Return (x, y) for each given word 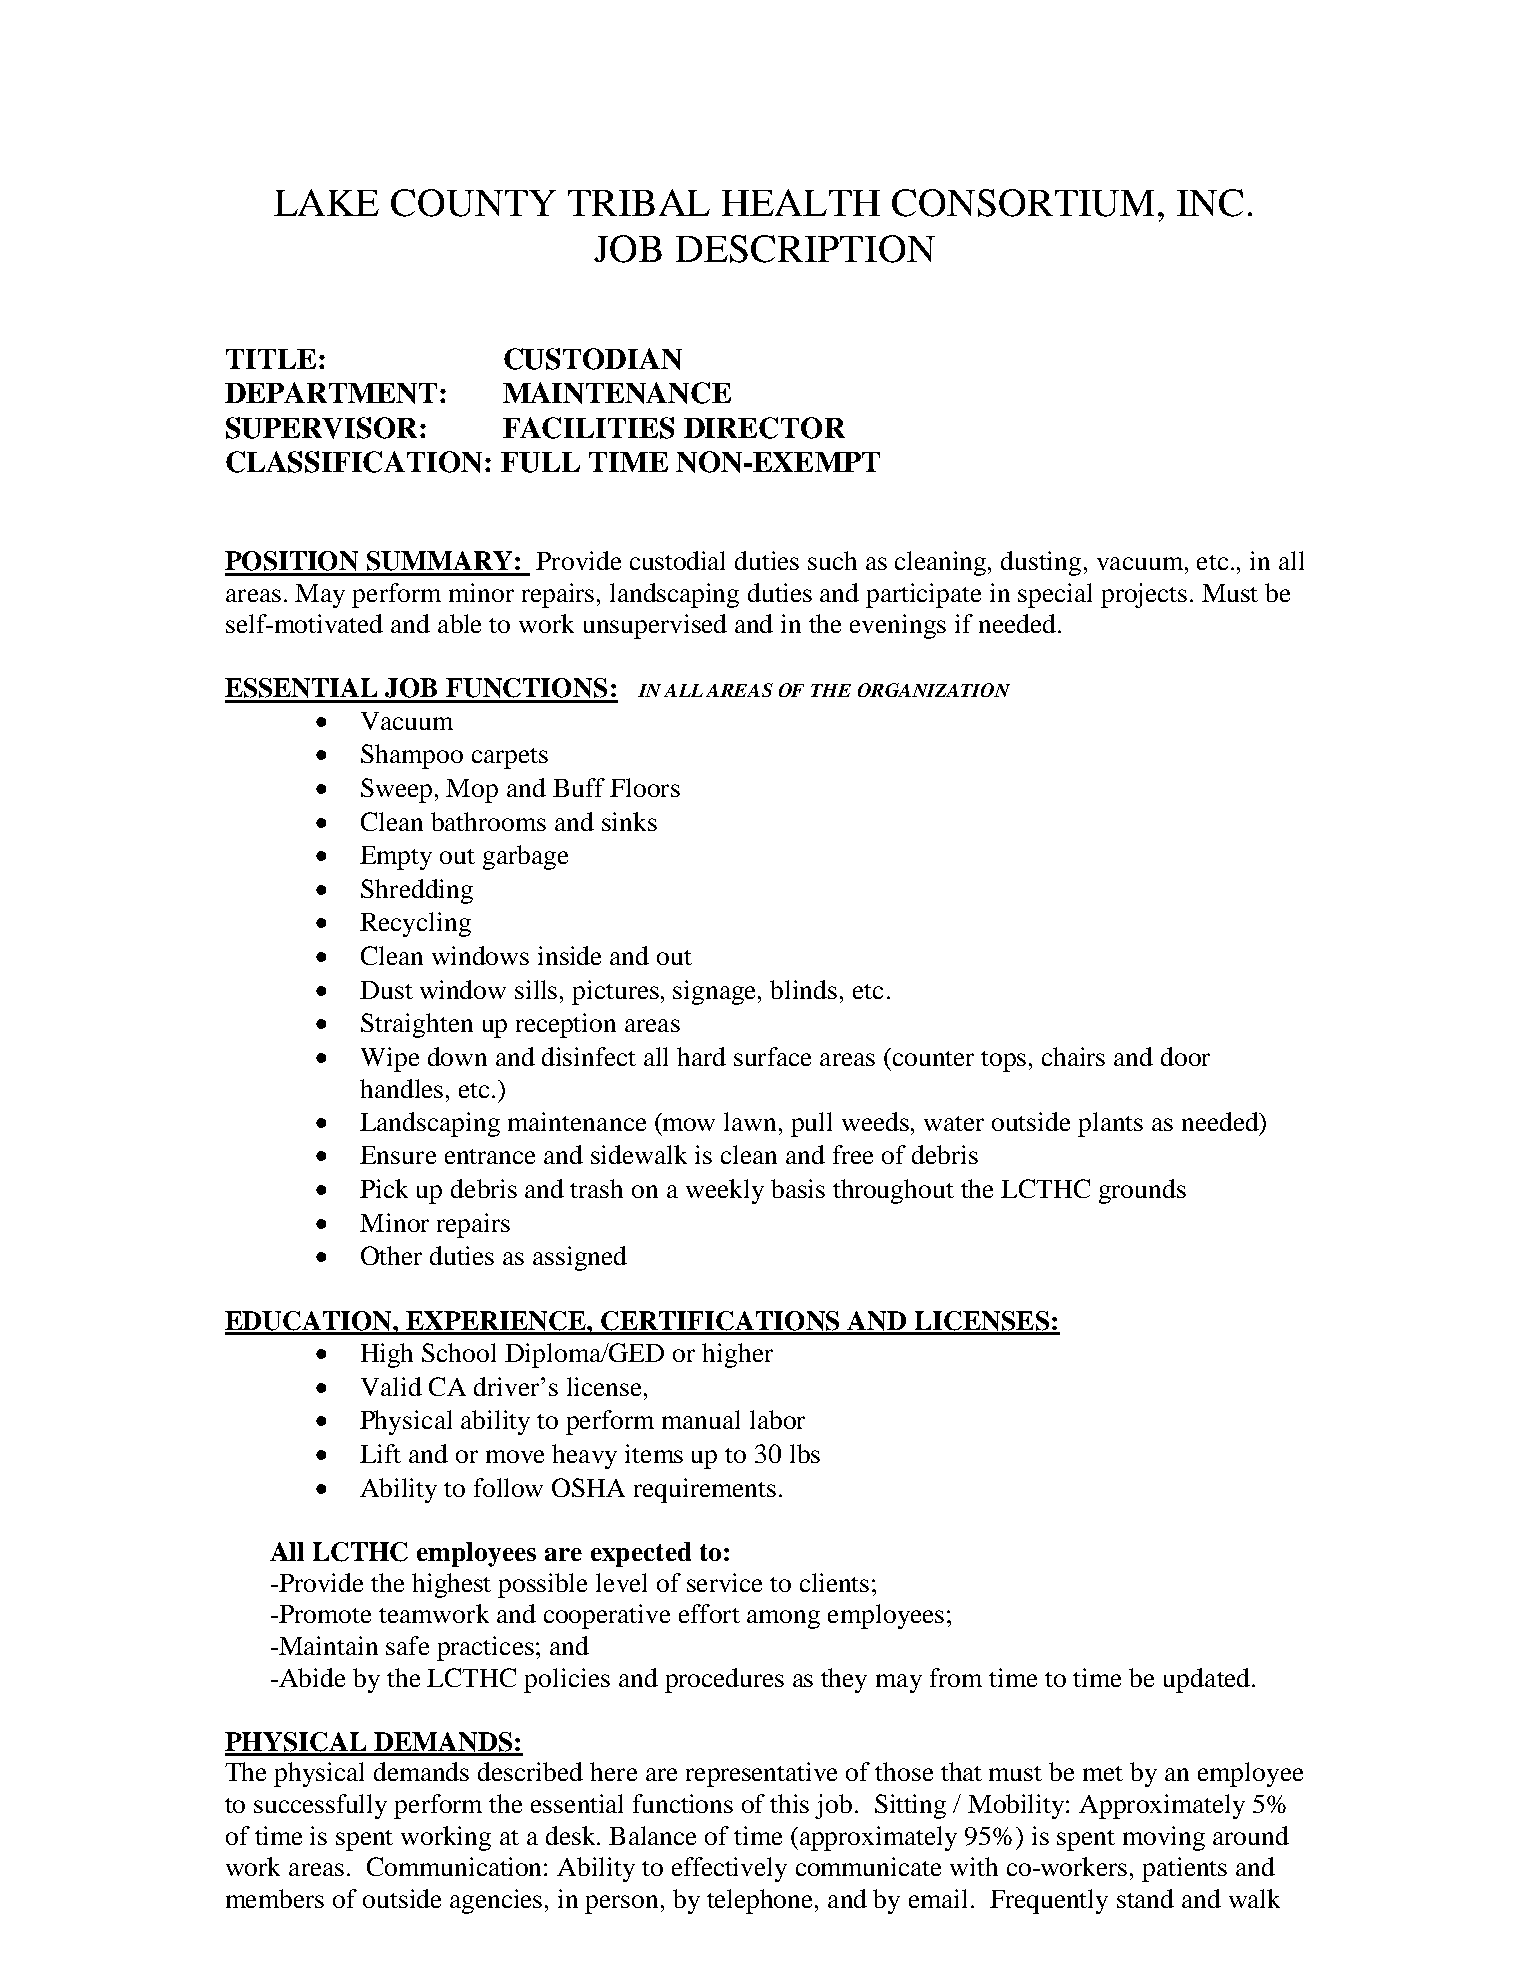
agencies (496, 1901)
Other (391, 1255)
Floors (645, 787)
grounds (1142, 1191)
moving (1164, 1838)
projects (1144, 595)
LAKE (326, 202)
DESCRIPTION (805, 249)
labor (777, 1419)
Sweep (396, 790)
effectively (729, 1869)
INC (1210, 203)
